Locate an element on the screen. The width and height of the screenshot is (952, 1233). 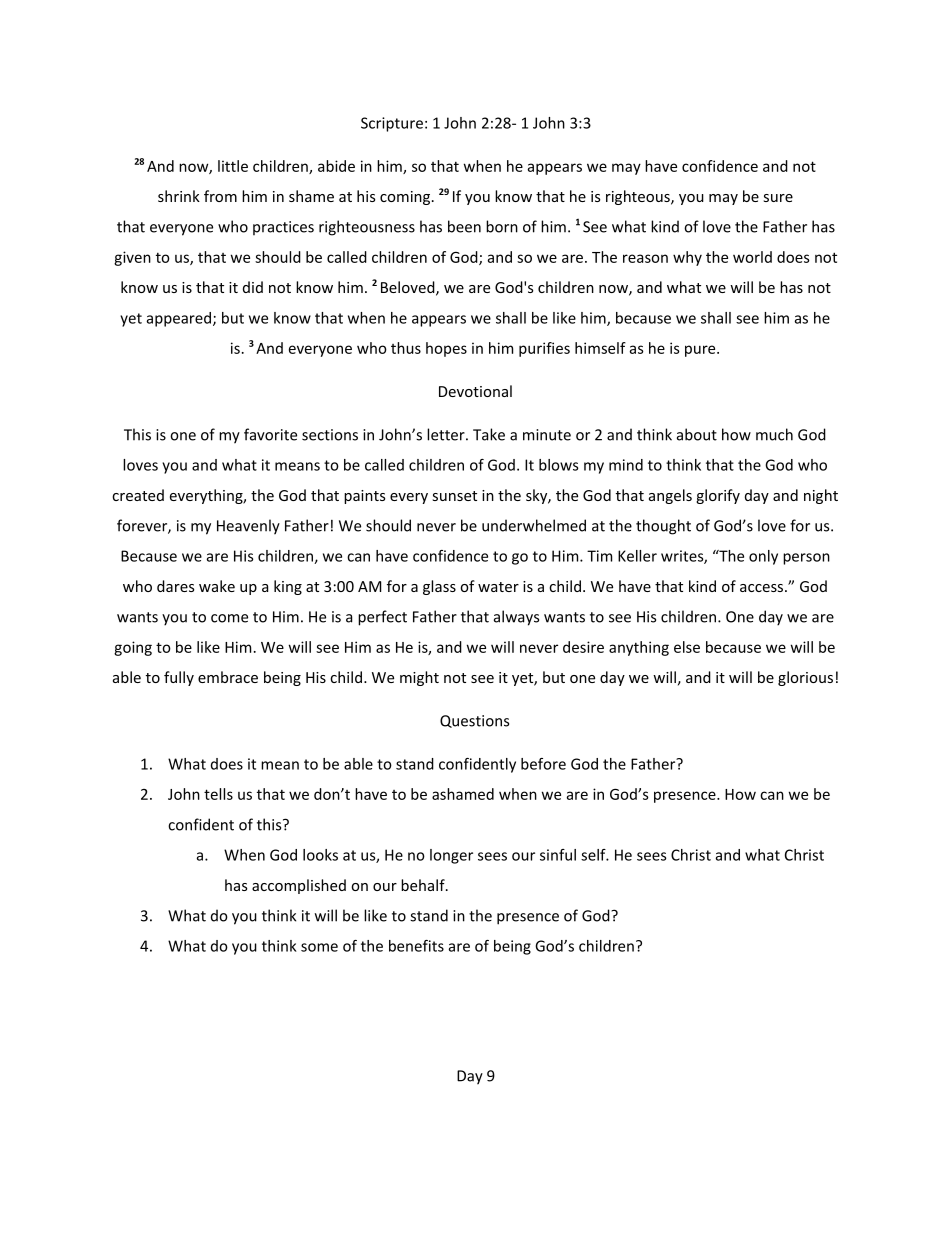
sure is located at coordinates (778, 198).
